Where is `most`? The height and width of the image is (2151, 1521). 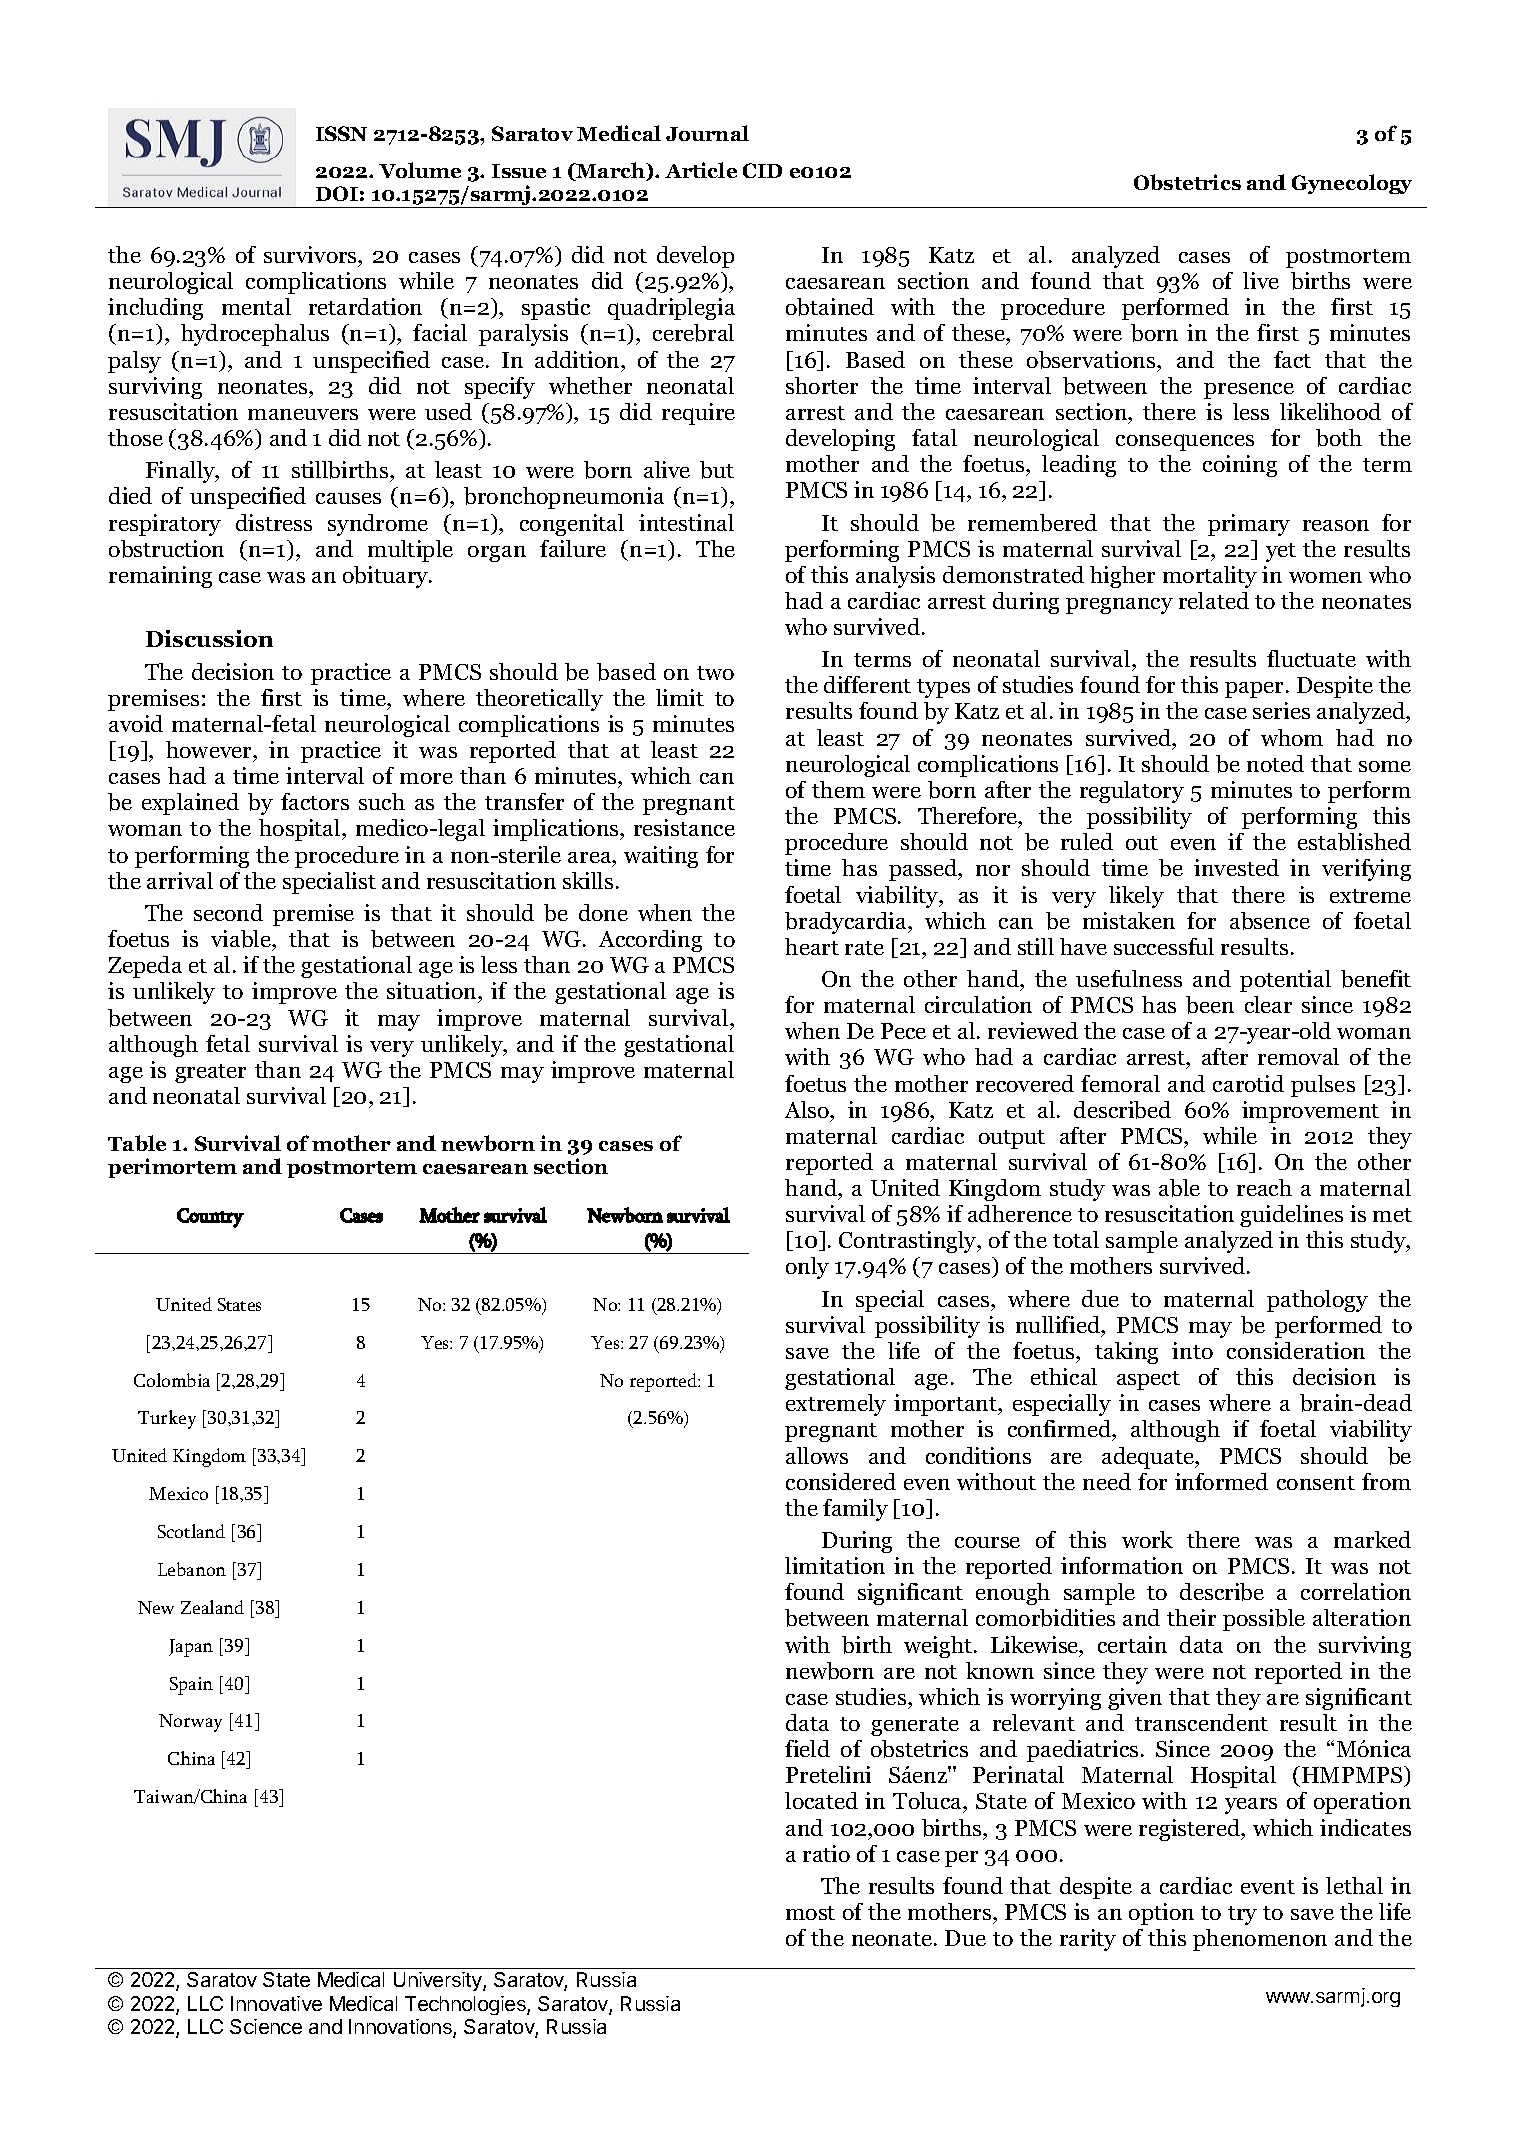 most is located at coordinates (810, 1913).
